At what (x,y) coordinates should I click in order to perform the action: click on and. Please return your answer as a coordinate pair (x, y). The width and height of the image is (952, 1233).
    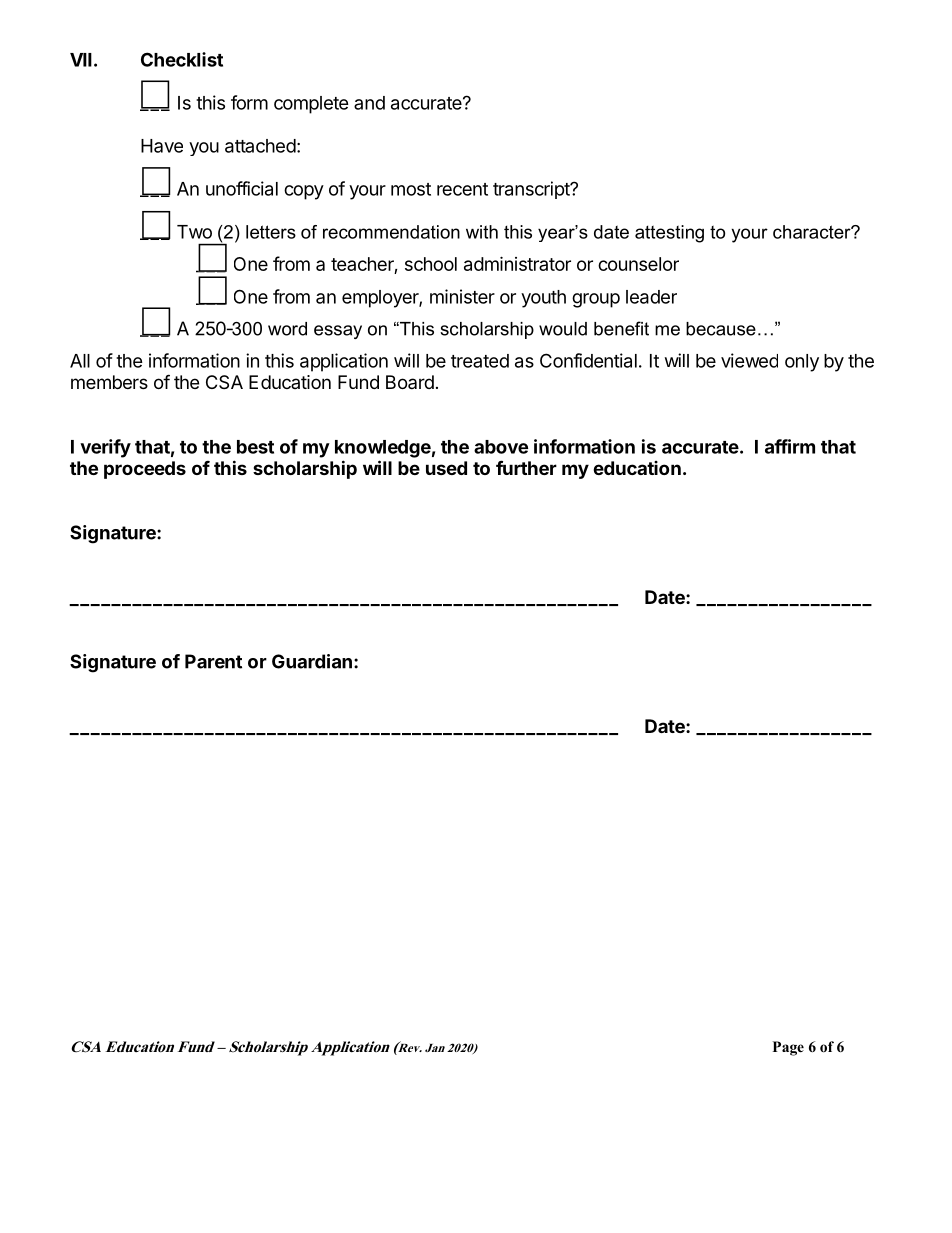
    Looking at the image, I should click on (369, 103).
